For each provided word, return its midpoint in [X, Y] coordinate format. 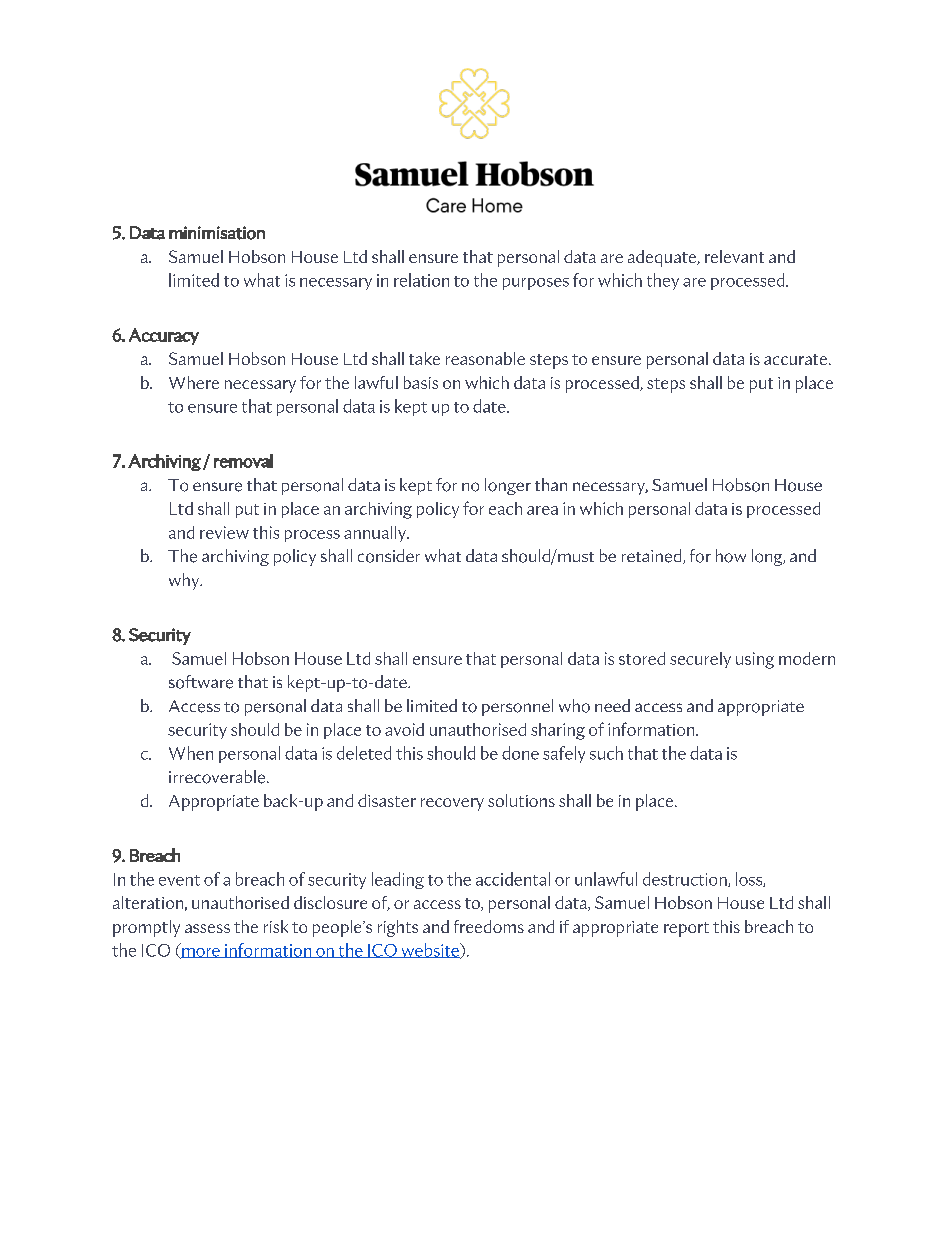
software [201, 682]
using [755, 660]
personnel [517, 707]
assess [207, 928]
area [542, 510]
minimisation [217, 233]
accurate [797, 359]
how [731, 556]
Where [194, 382]
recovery [452, 804]
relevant [734, 256]
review [224, 532]
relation [421, 280]
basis [421, 382]
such [606, 753]
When [191, 753]
